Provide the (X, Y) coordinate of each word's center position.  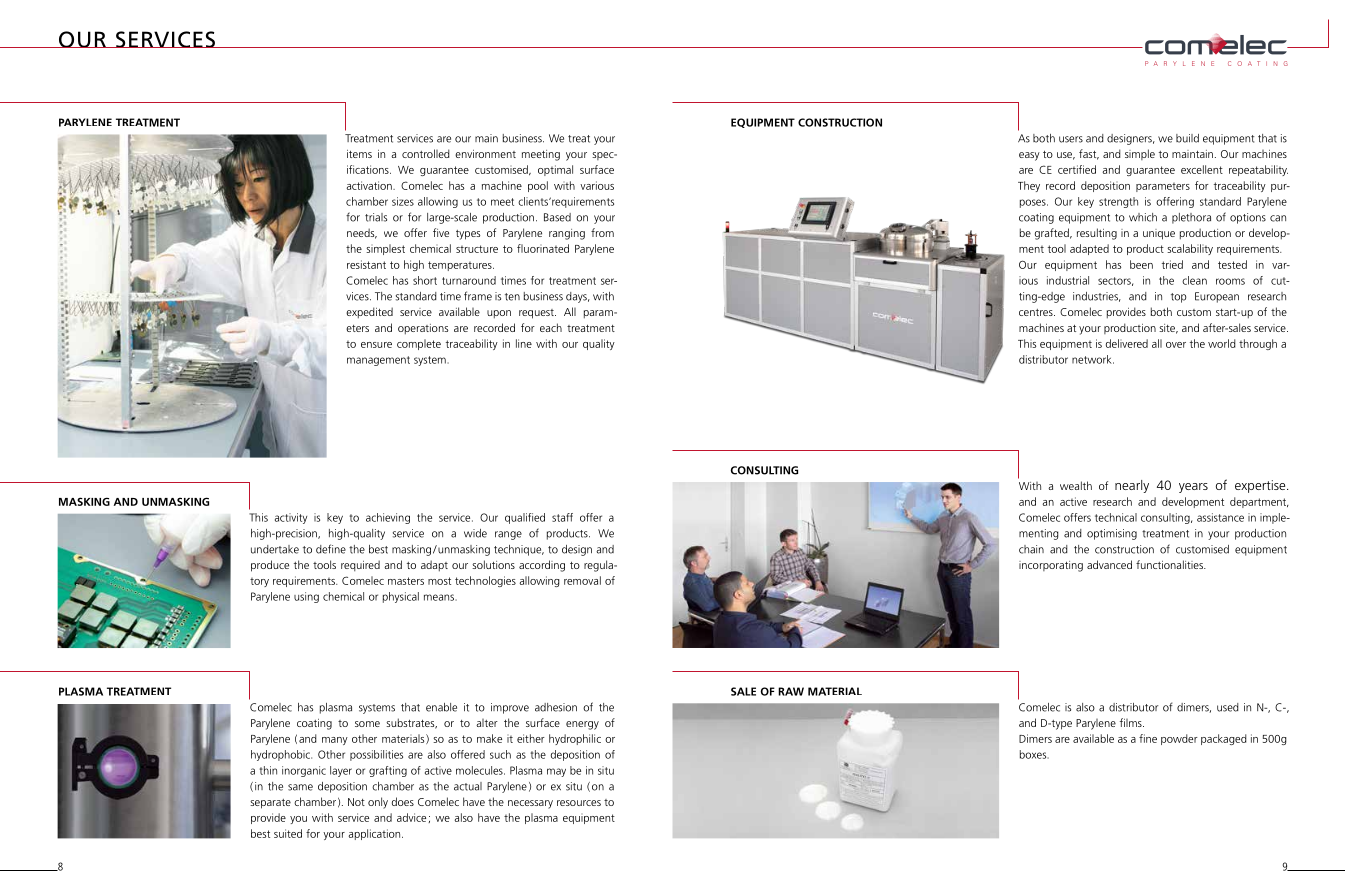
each (551, 327)
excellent (1202, 169)
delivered (1127, 343)
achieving (388, 518)
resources (579, 803)
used (1228, 707)
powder (1179, 739)
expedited (369, 313)
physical (401, 597)
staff (562, 517)
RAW (791, 691)
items (359, 154)
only (378, 803)
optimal (555, 170)
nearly (1132, 486)
